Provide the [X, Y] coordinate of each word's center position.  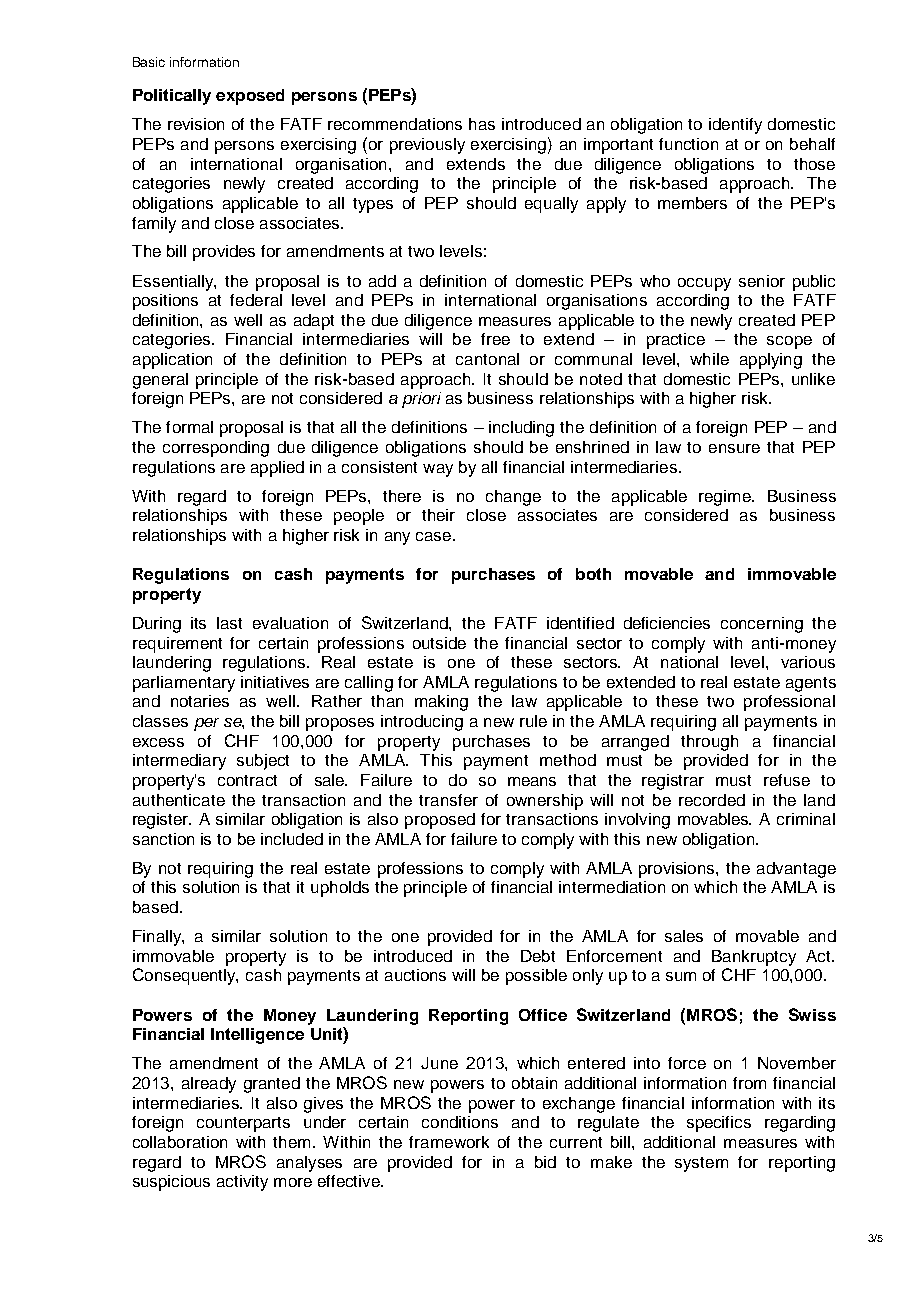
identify [735, 126]
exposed [250, 97]
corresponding [216, 449]
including [521, 429]
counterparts [243, 1124]
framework [449, 1142]
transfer [448, 800]
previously [427, 146]
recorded [712, 800]
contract [247, 780]
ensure [734, 448]
